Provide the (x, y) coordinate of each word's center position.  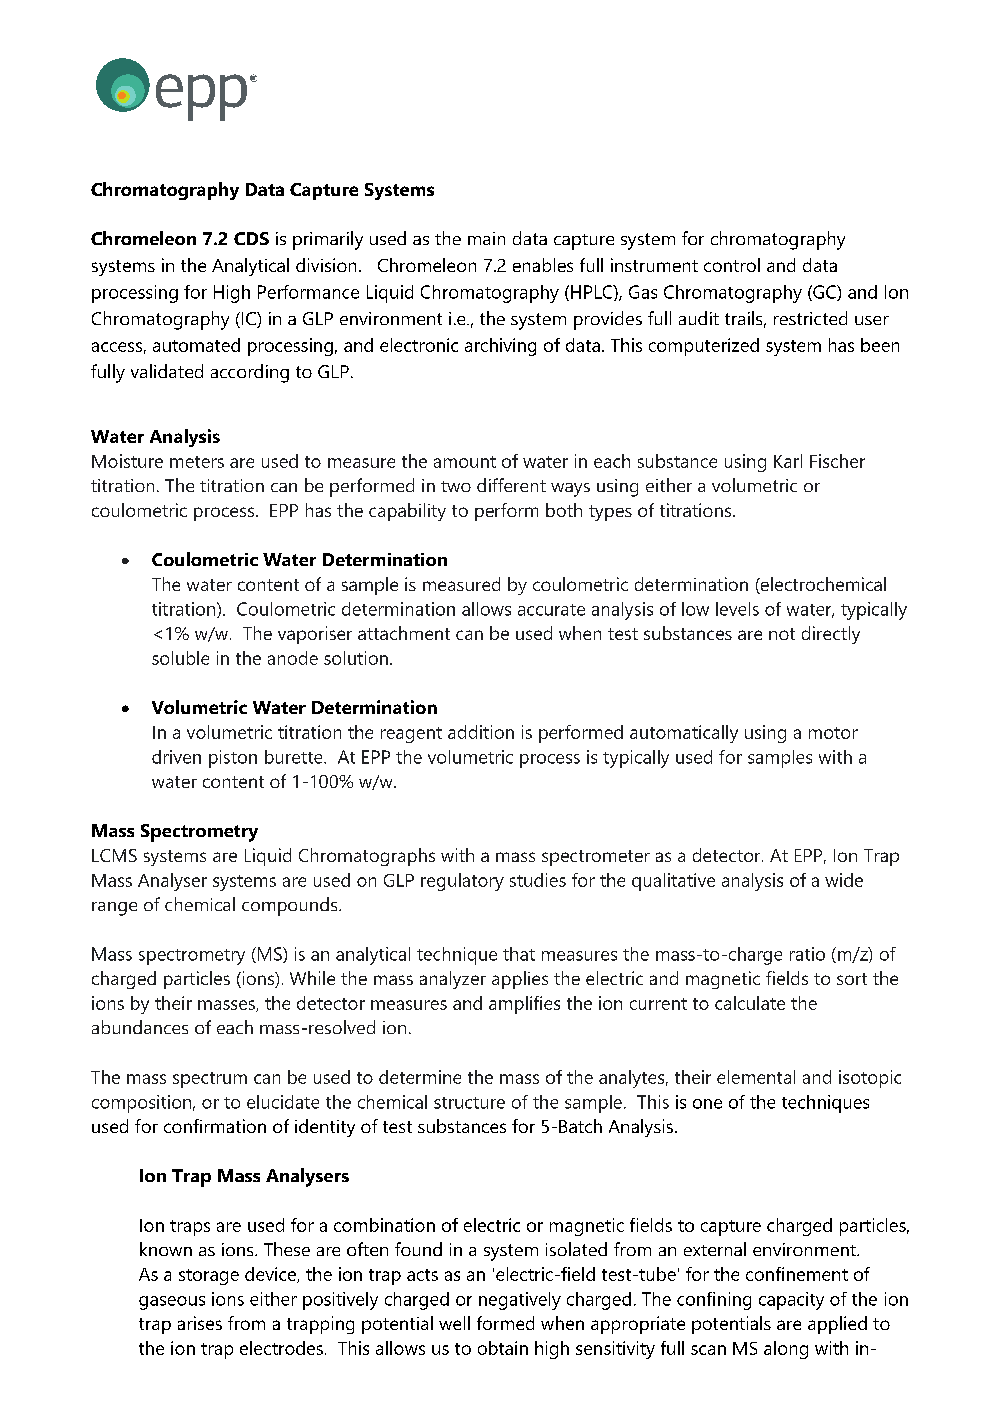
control (732, 265)
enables (543, 265)
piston (233, 759)
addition (481, 732)
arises (200, 1323)
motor (833, 733)
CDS (251, 238)
